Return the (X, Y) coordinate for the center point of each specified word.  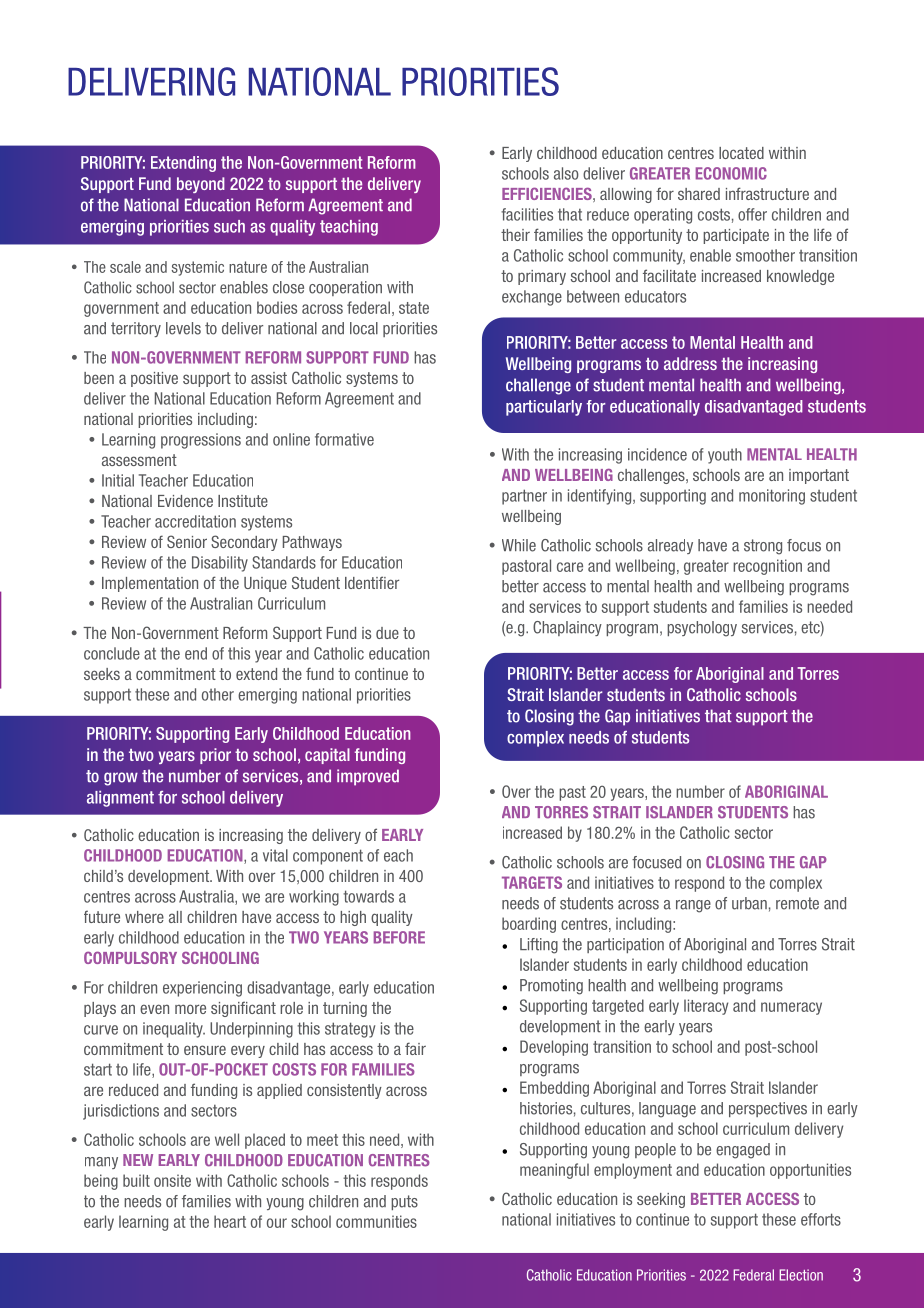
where (144, 917)
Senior (187, 541)
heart (230, 1221)
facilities (527, 214)
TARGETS (532, 882)
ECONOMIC (731, 173)
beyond (201, 185)
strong (763, 547)
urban (749, 903)
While (519, 545)
